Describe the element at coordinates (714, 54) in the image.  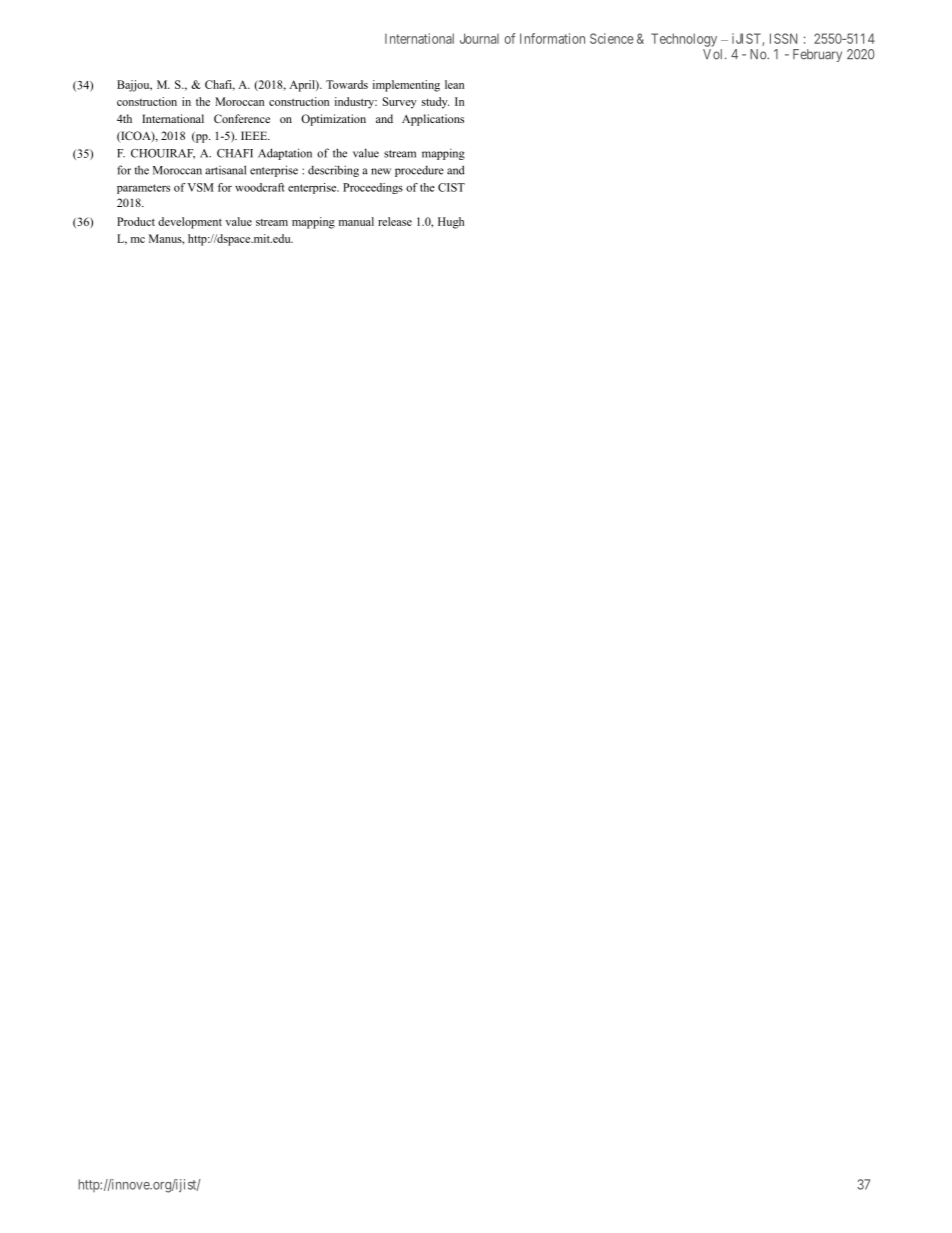
I see `Vol` at that location.
